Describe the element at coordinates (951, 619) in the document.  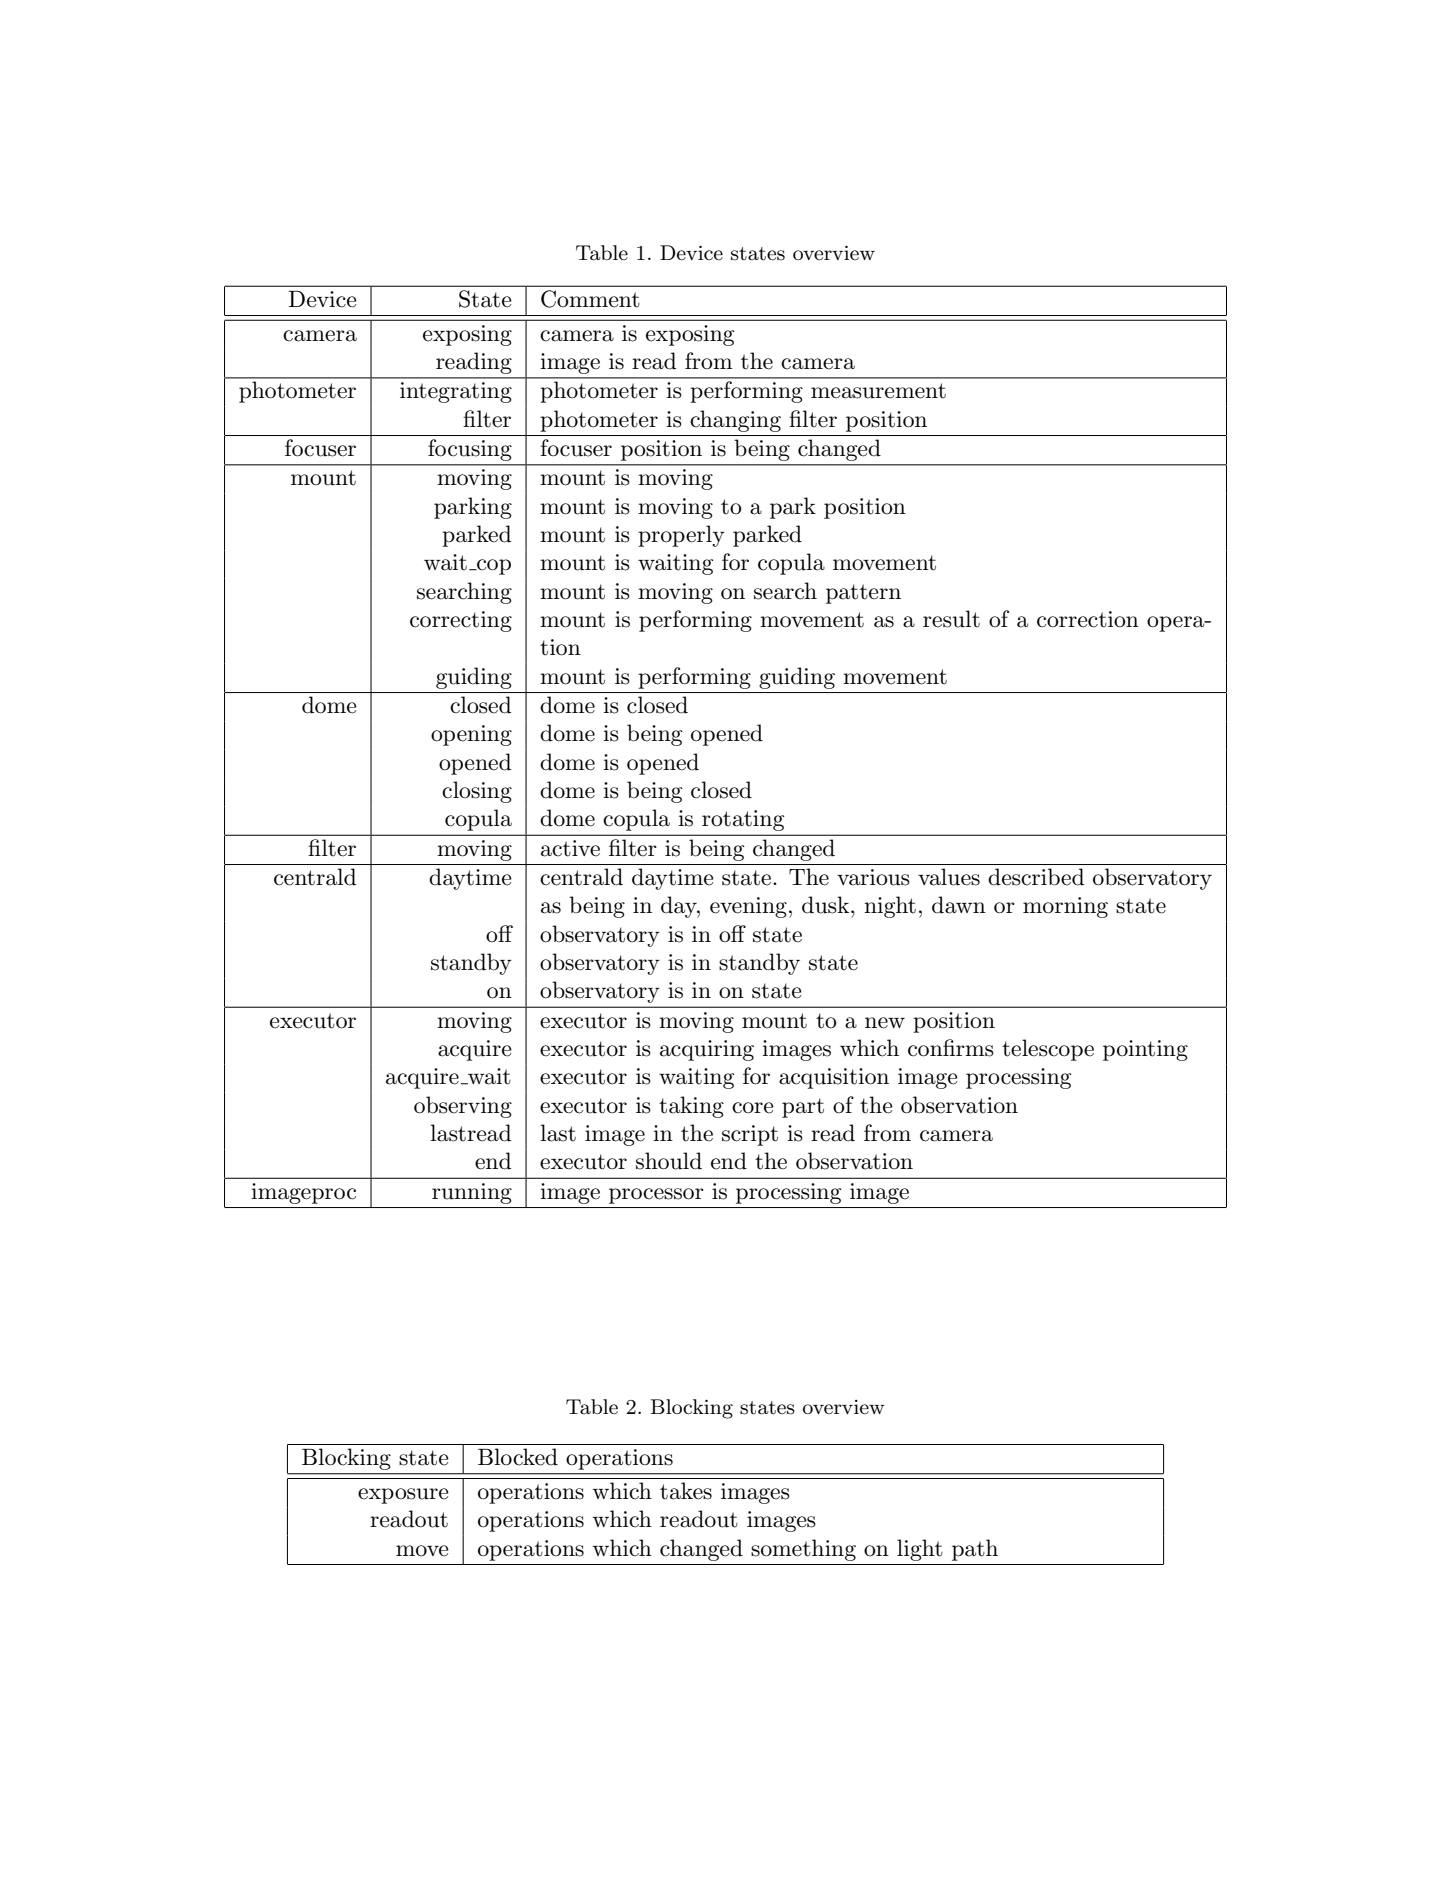
I see `result` at that location.
